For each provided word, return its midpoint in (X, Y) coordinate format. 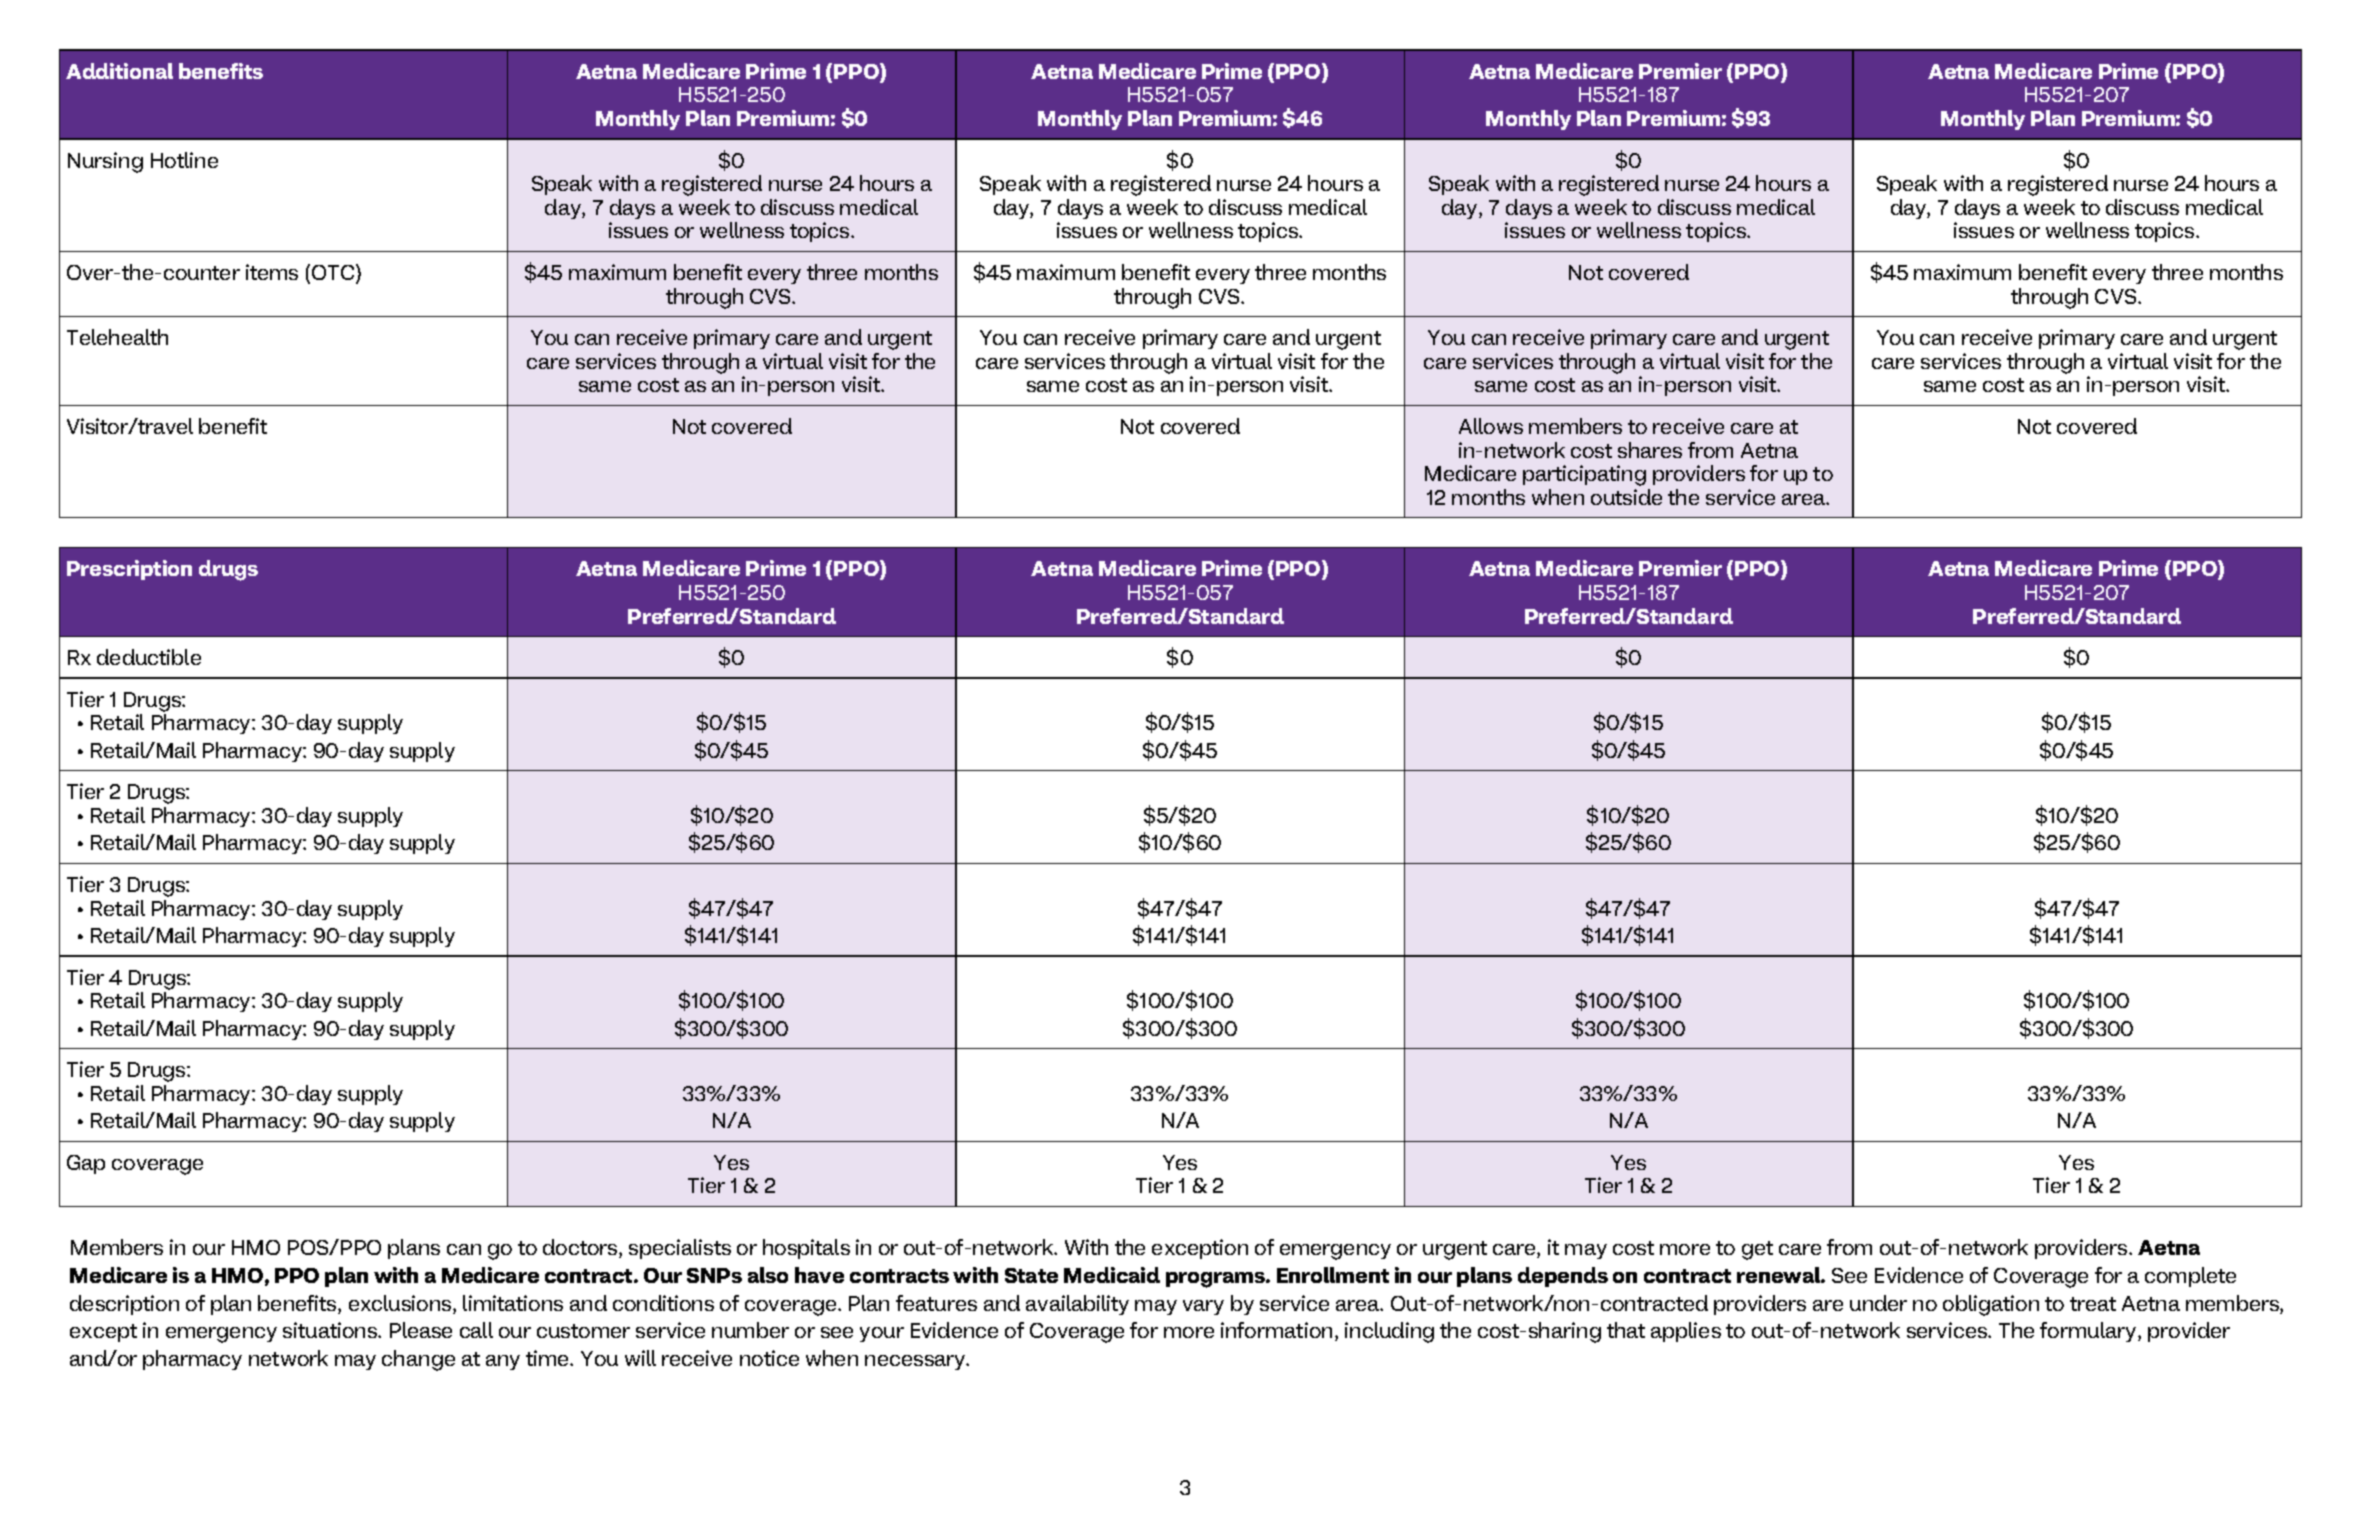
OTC (334, 273)
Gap (86, 1164)
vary (1203, 1307)
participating (1584, 475)
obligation (1991, 1305)
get (1757, 1250)
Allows (1491, 426)
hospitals (806, 1249)
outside (1626, 497)
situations (331, 1330)
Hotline (184, 160)
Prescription (129, 570)
